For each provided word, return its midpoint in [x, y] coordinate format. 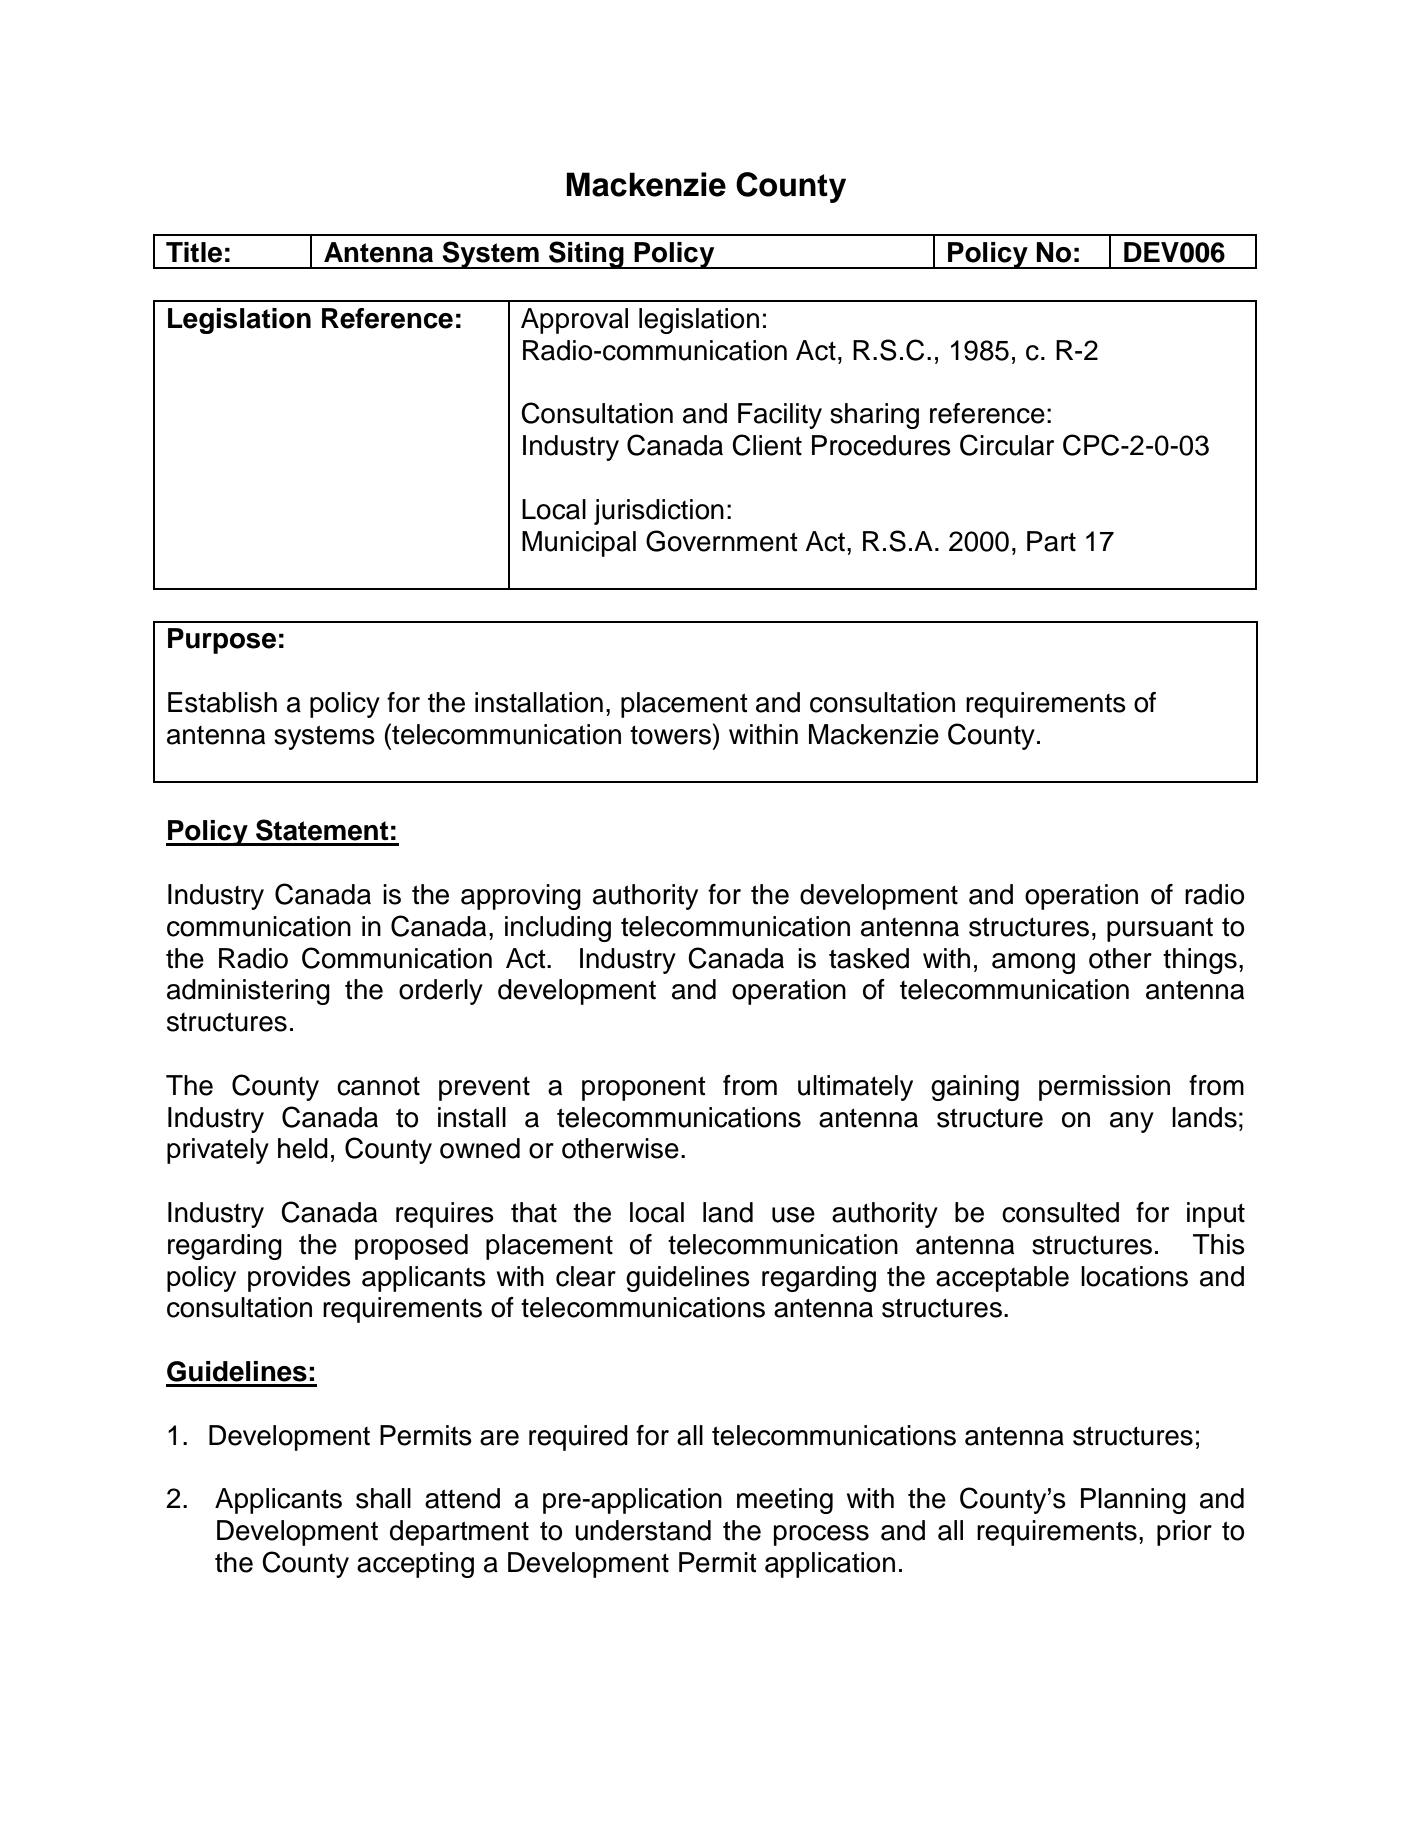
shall [383, 1498]
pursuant [1160, 930]
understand [643, 1530]
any [1132, 1122]
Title [194, 252]
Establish [222, 702]
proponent [644, 1088]
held [303, 1148]
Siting [586, 255]
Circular [1007, 445]
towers [670, 735]
